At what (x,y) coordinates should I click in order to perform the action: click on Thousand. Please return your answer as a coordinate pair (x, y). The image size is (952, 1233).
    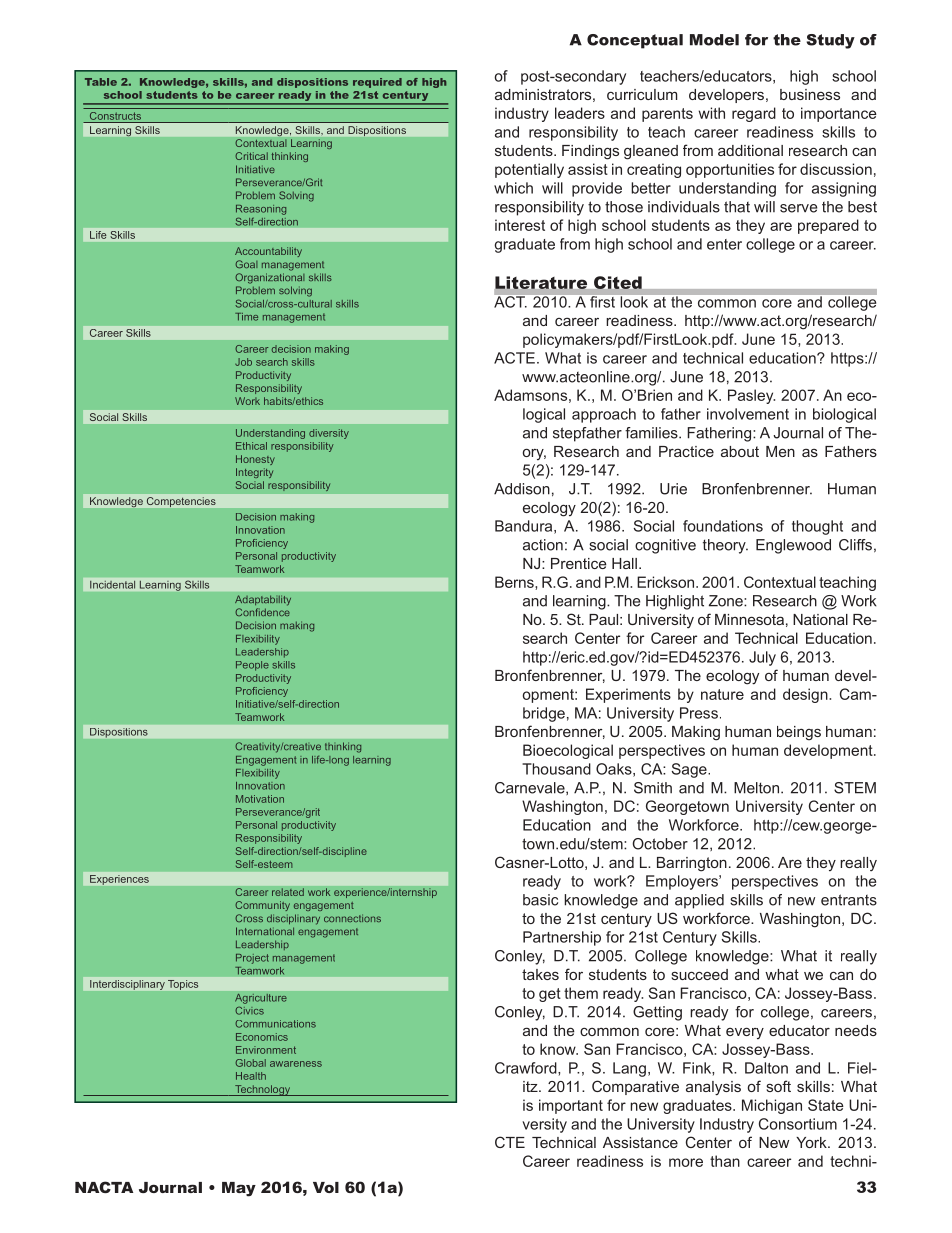
    Looking at the image, I should click on (556, 769).
